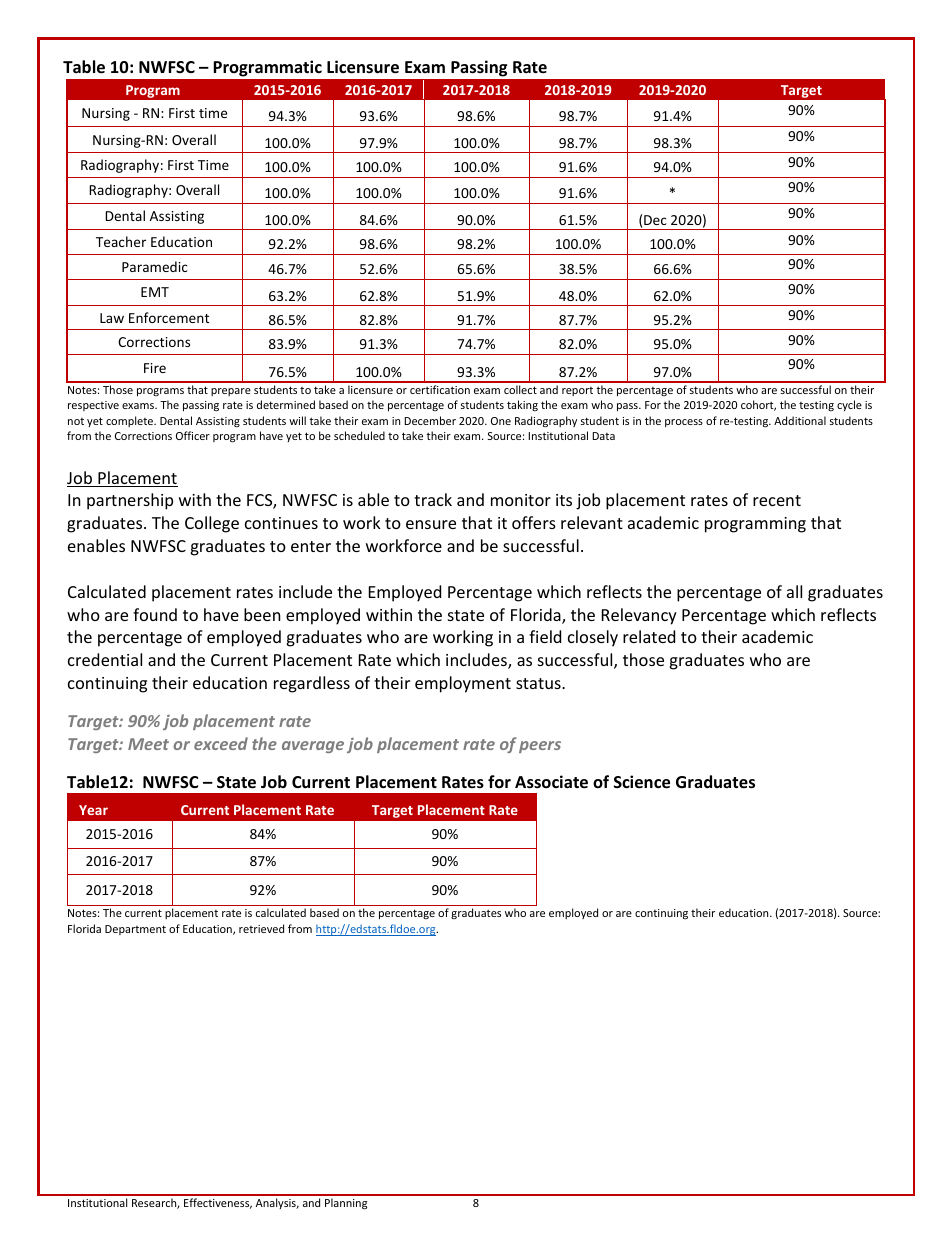 This image has height=1233, width=952. Describe the element at coordinates (540, 747) in the image. I see `peers` at that location.
